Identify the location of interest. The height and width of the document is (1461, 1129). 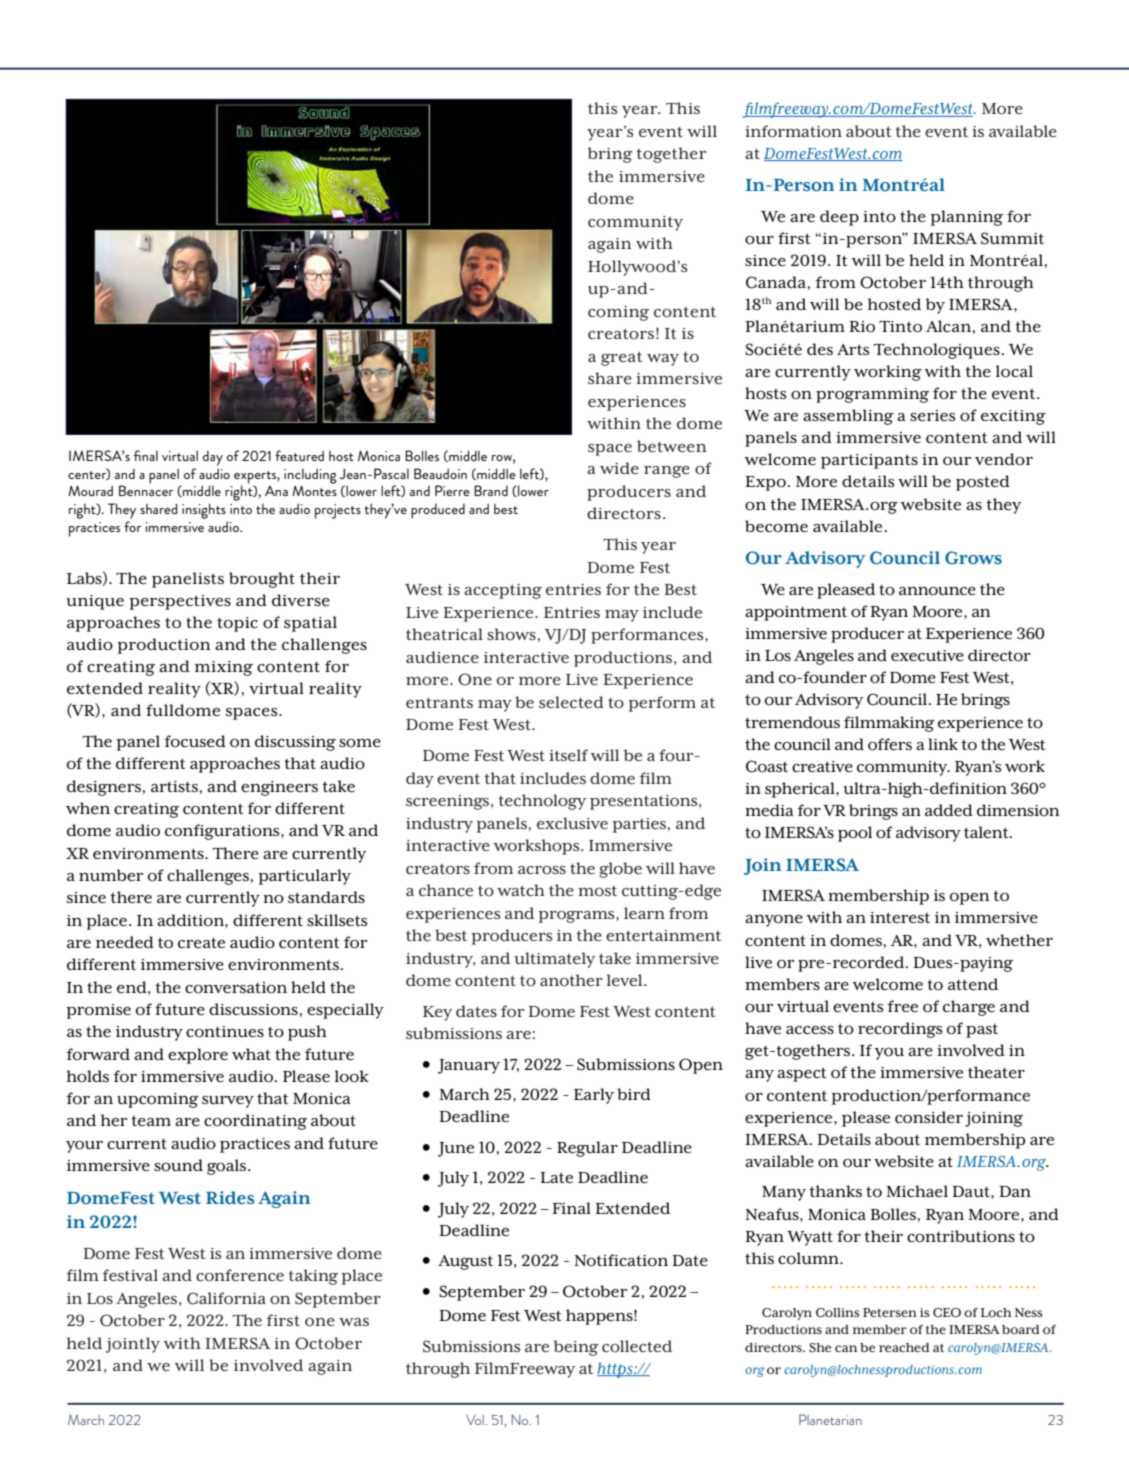
(900, 917).
